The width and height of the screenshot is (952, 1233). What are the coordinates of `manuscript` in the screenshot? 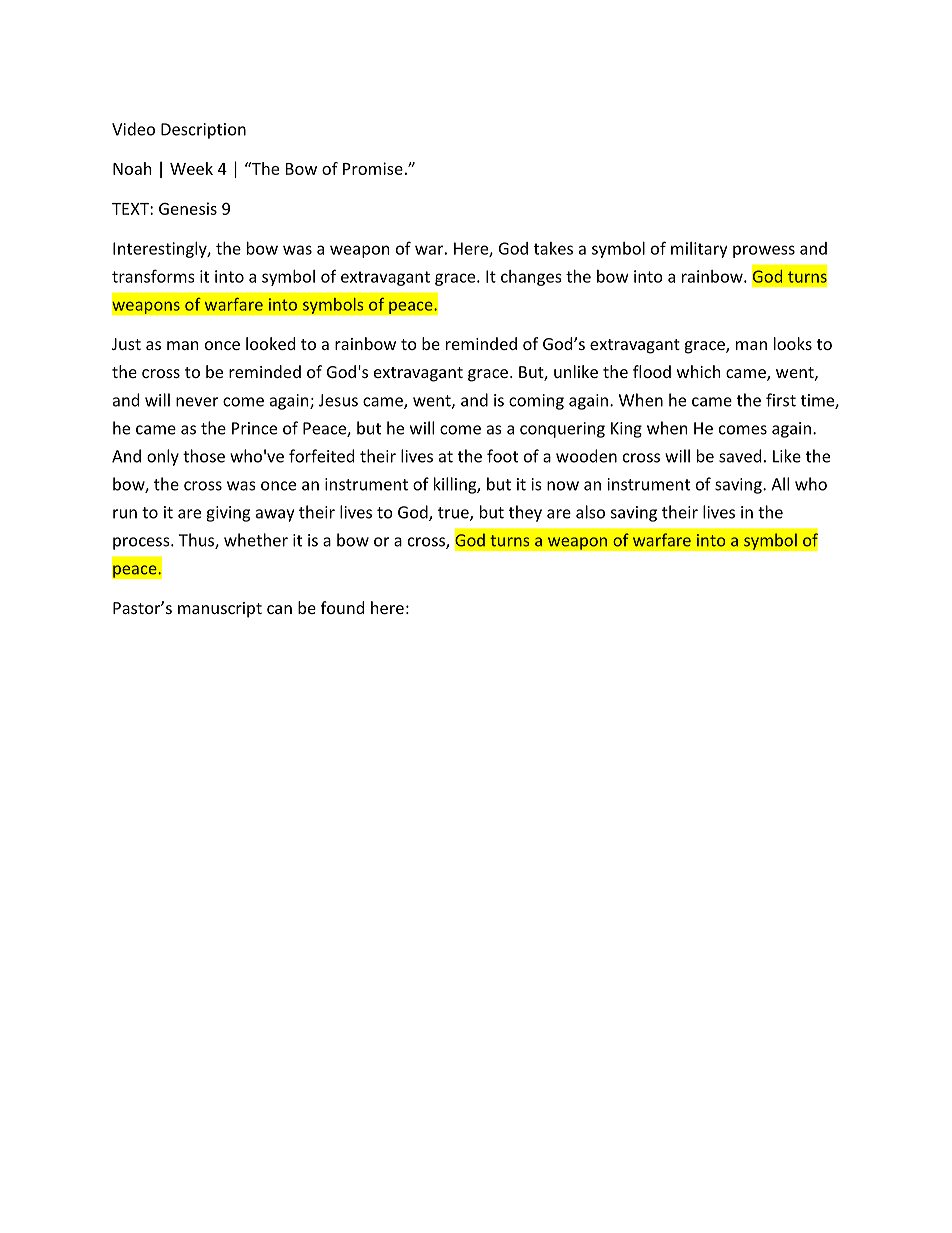 It's located at (220, 610).
